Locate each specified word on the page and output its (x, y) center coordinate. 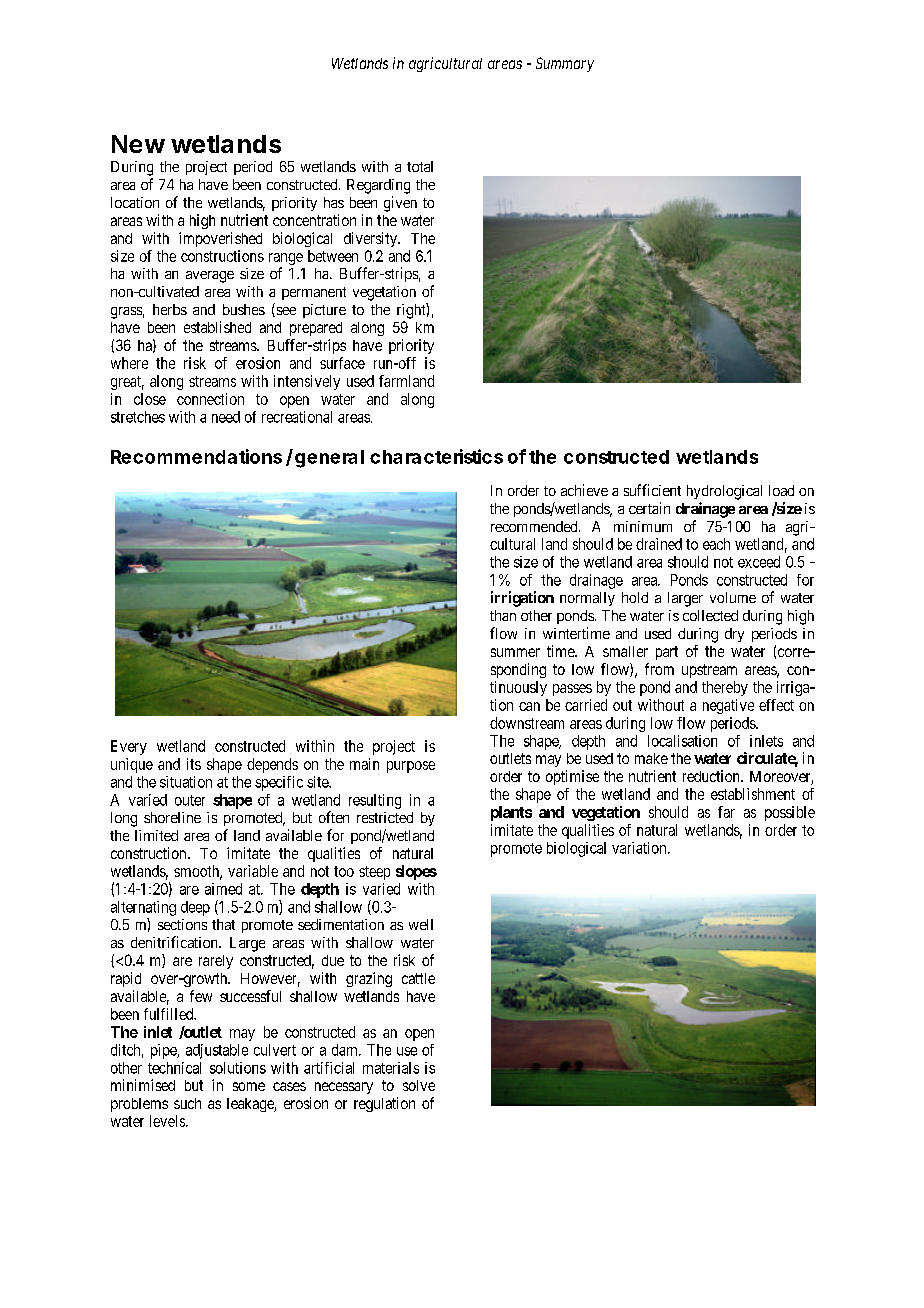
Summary (565, 64)
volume (733, 597)
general (329, 459)
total (420, 166)
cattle (418, 978)
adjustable (217, 1051)
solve (419, 1085)
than (503, 615)
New (138, 144)
